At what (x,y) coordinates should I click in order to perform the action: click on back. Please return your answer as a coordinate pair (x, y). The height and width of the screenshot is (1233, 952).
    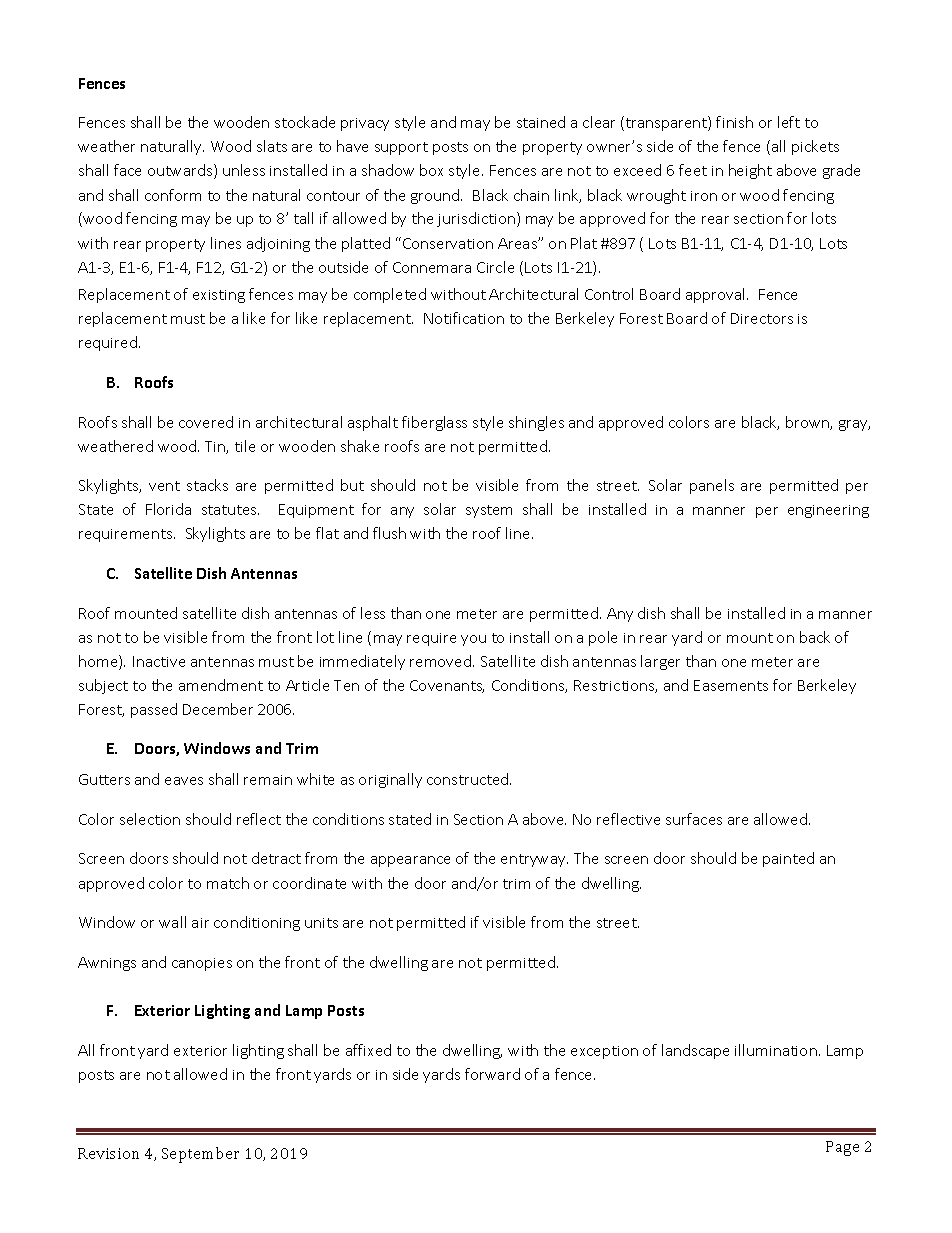
    Looking at the image, I should click on (815, 637).
